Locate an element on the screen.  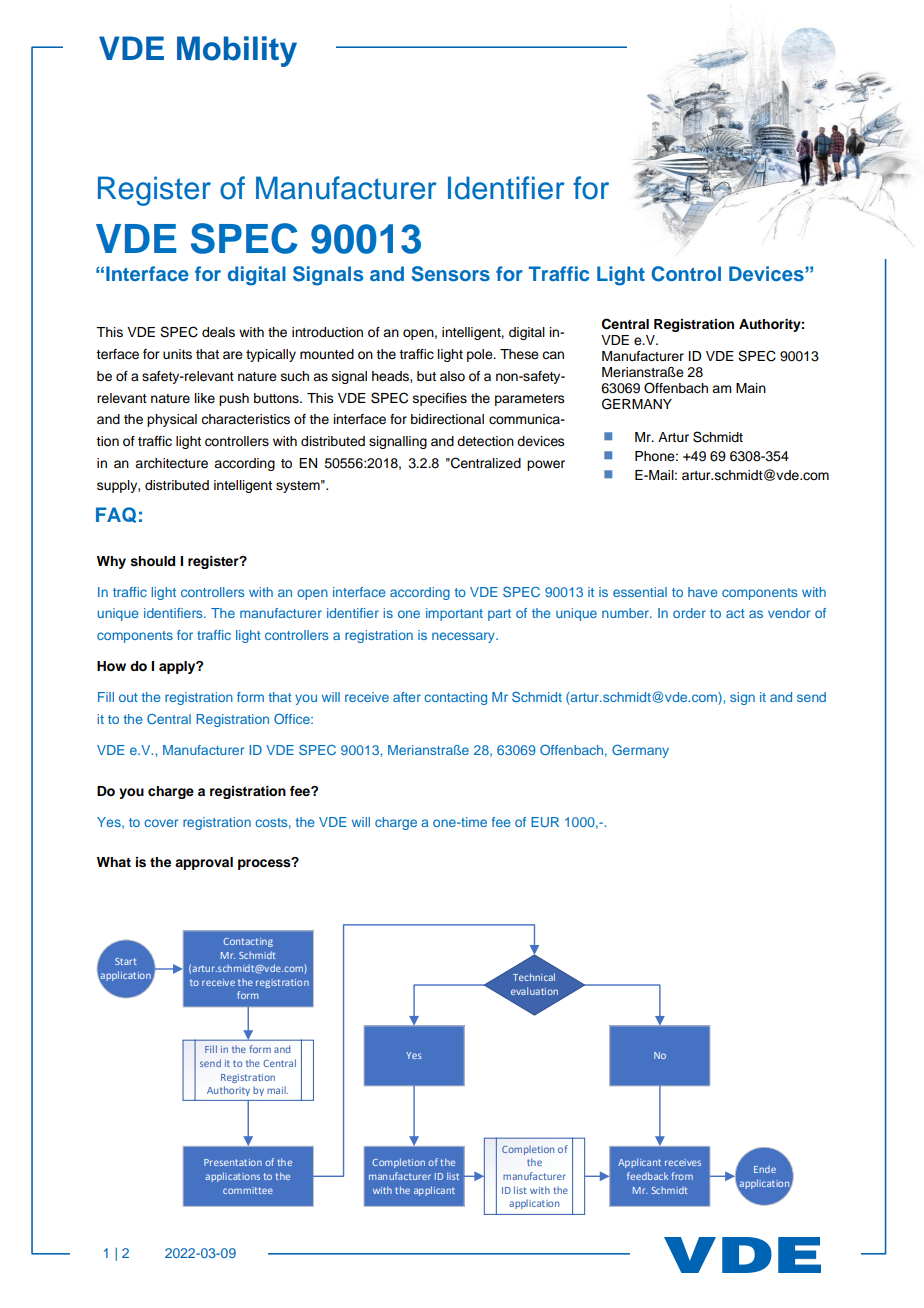
committee is located at coordinates (248, 1190).
